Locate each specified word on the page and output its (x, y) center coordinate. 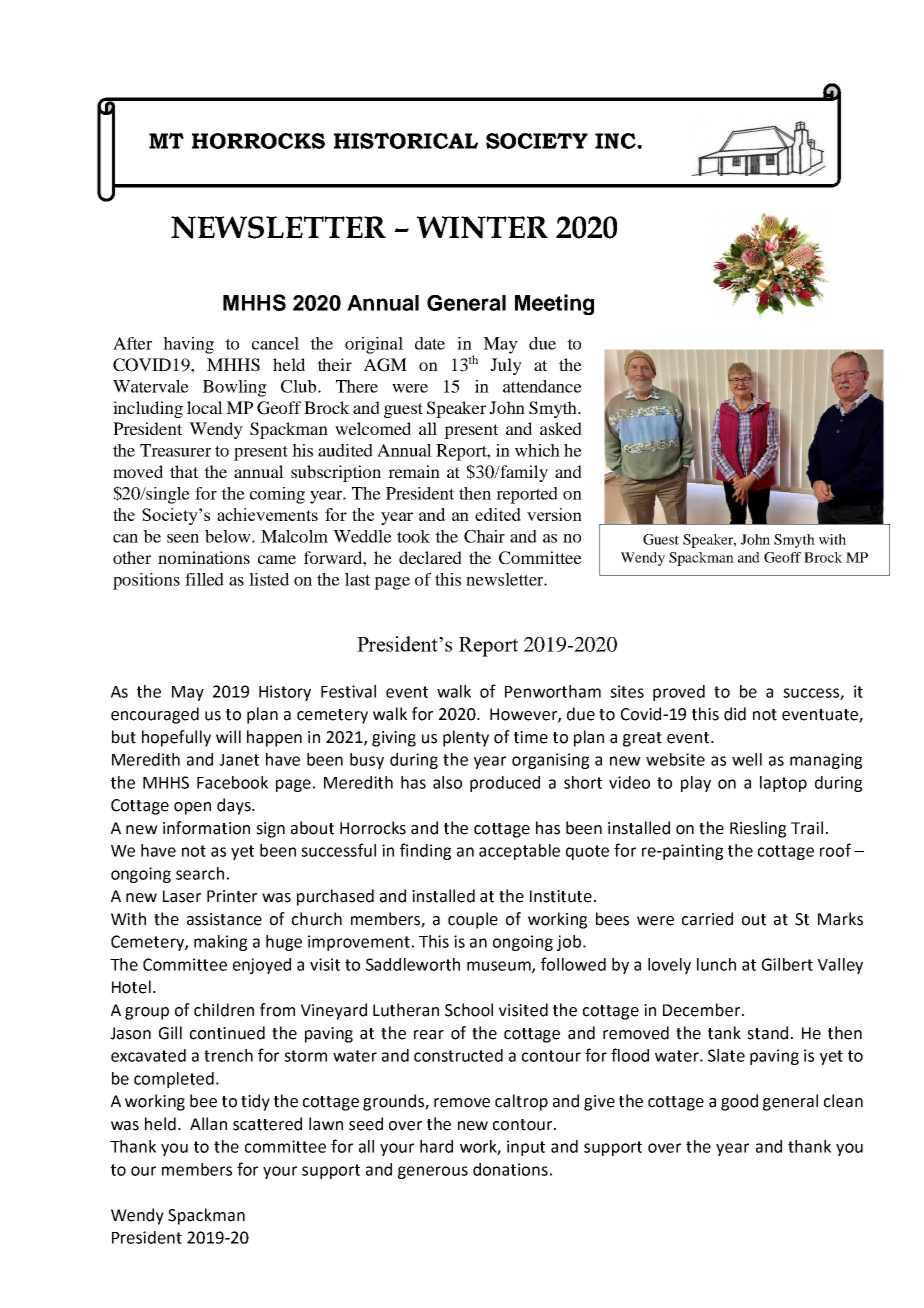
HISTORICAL (406, 141)
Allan (208, 1124)
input (526, 1148)
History (285, 693)
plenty (466, 738)
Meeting (554, 304)
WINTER (482, 227)
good (739, 1102)
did (735, 714)
